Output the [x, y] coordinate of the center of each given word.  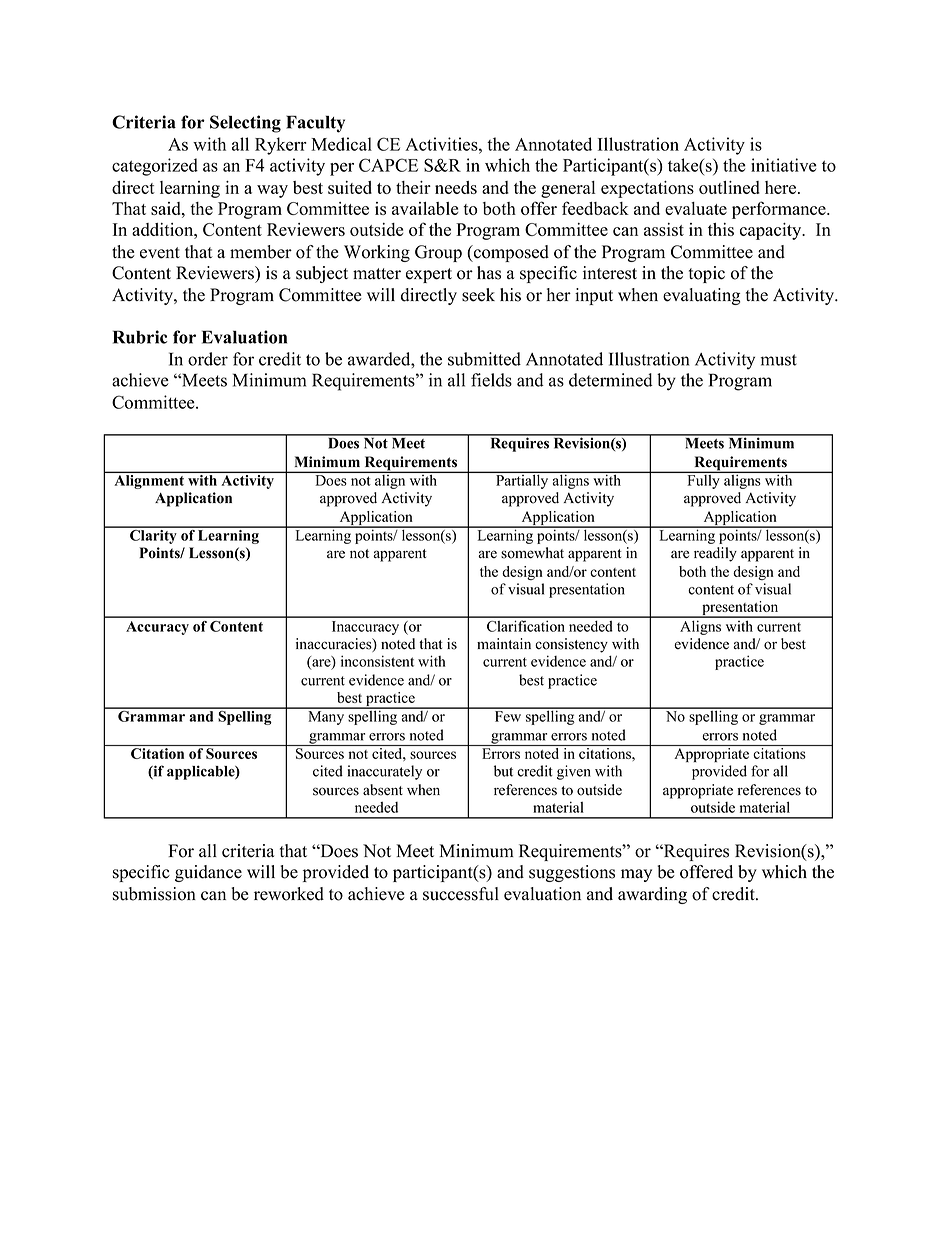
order [208, 359]
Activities [441, 144]
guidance [208, 873]
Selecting [245, 124]
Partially [522, 480]
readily [715, 554]
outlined [729, 187]
